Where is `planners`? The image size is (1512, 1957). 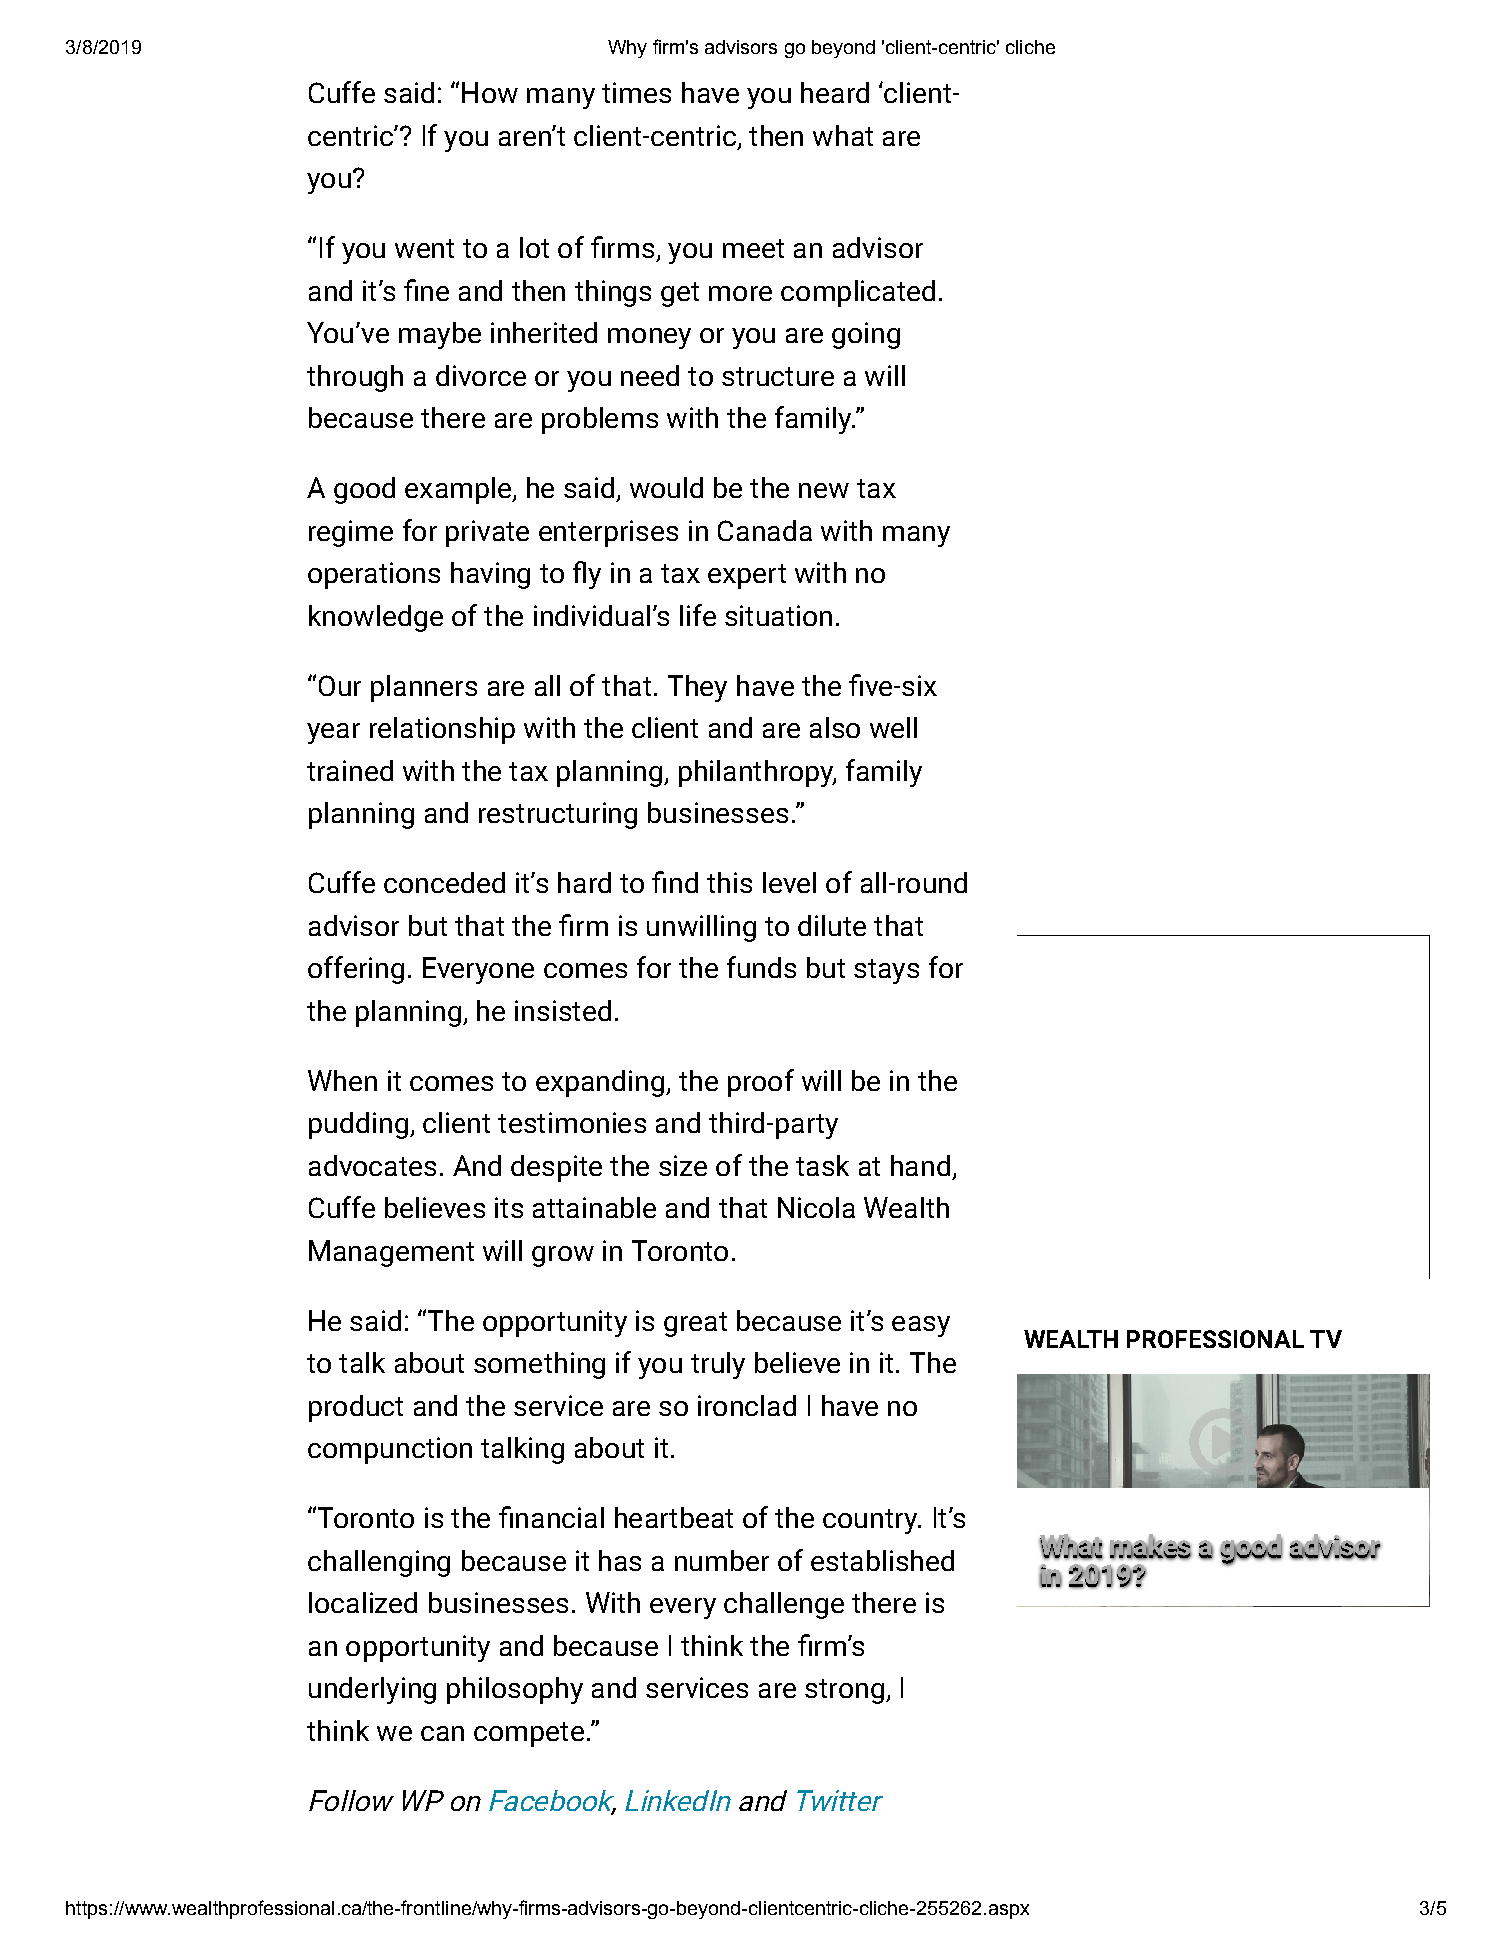
planners is located at coordinates (424, 688).
